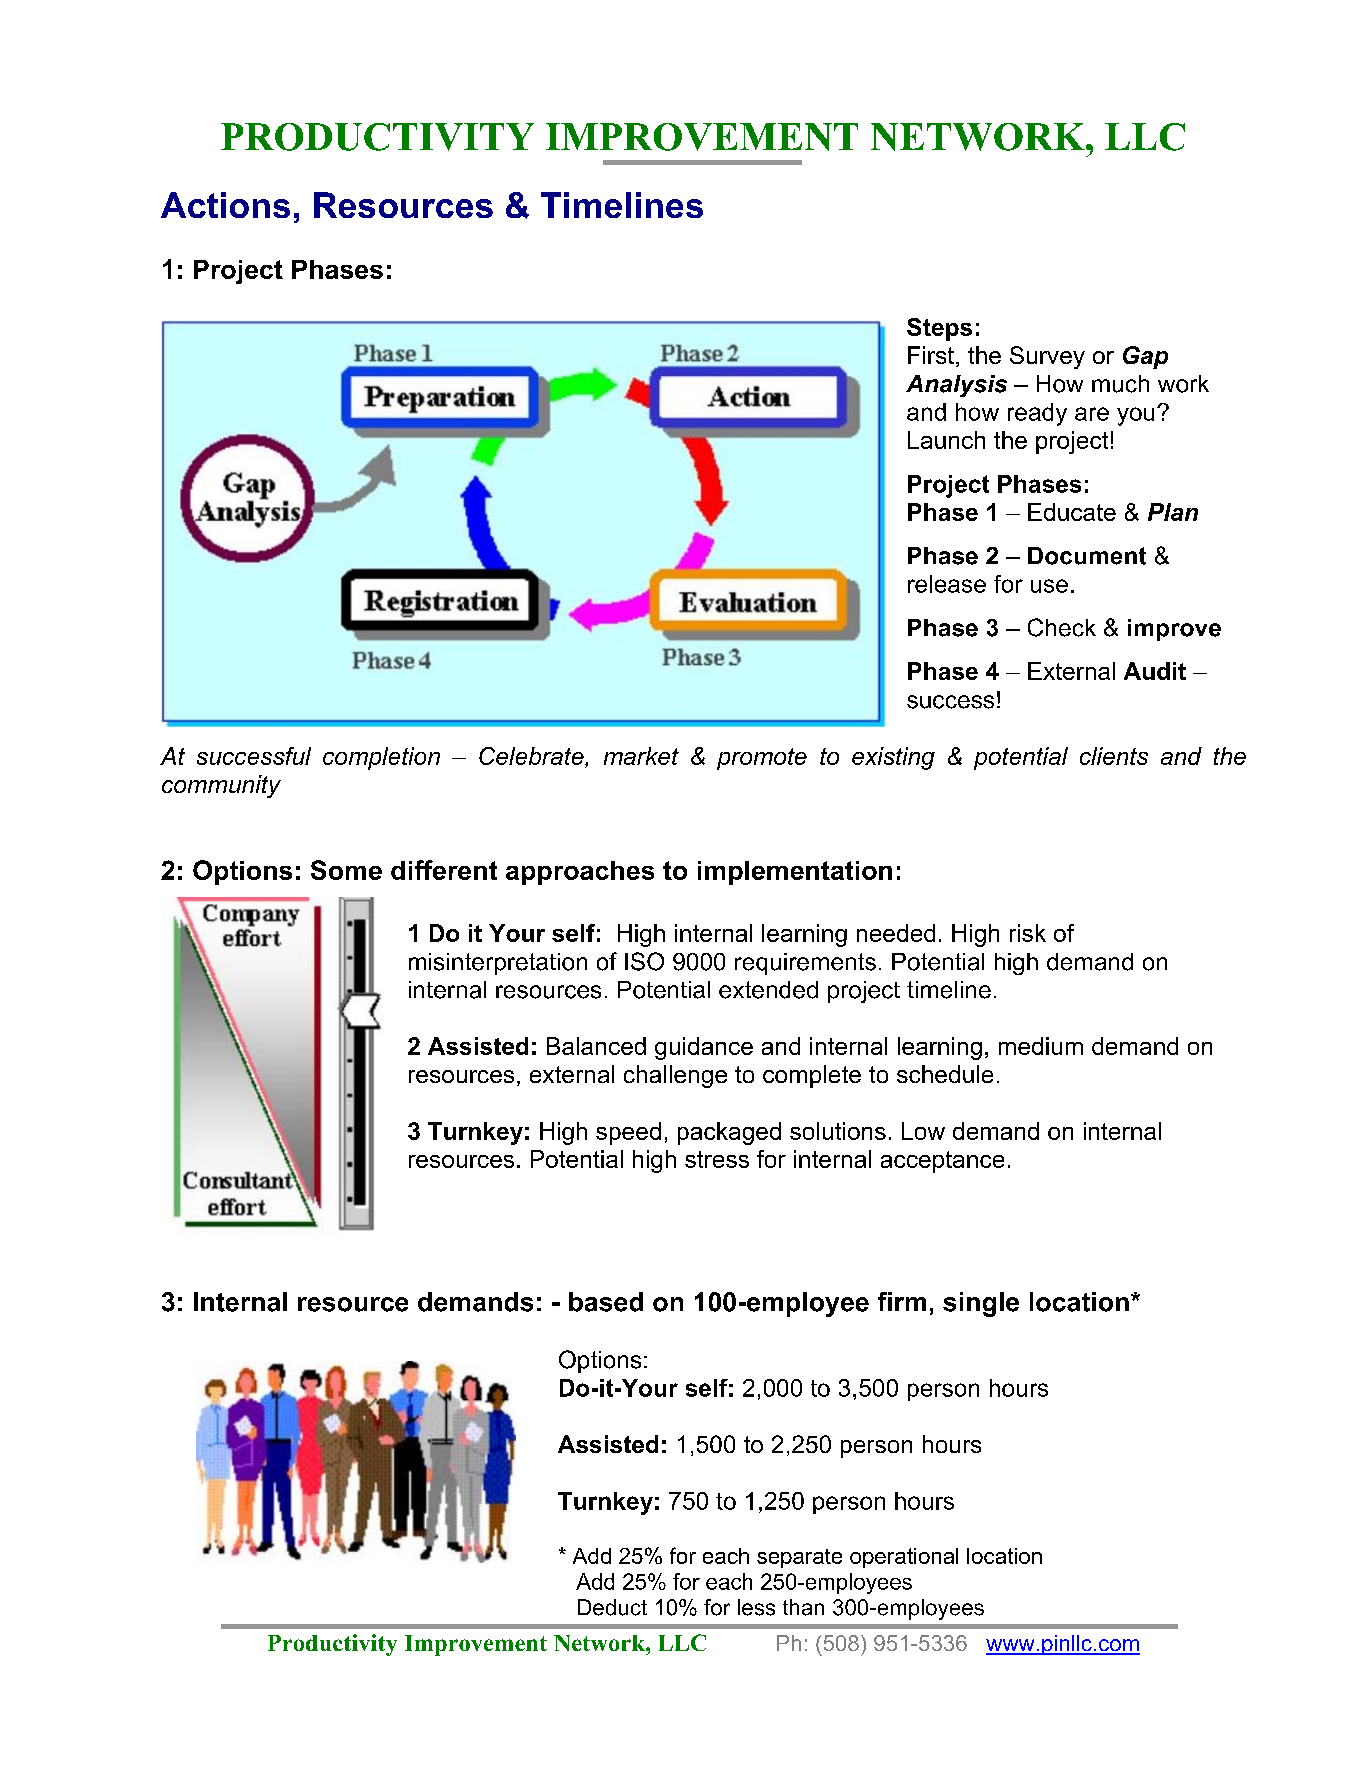 The height and width of the image is (1769, 1367). I want to click on Launch, so click(946, 440).
